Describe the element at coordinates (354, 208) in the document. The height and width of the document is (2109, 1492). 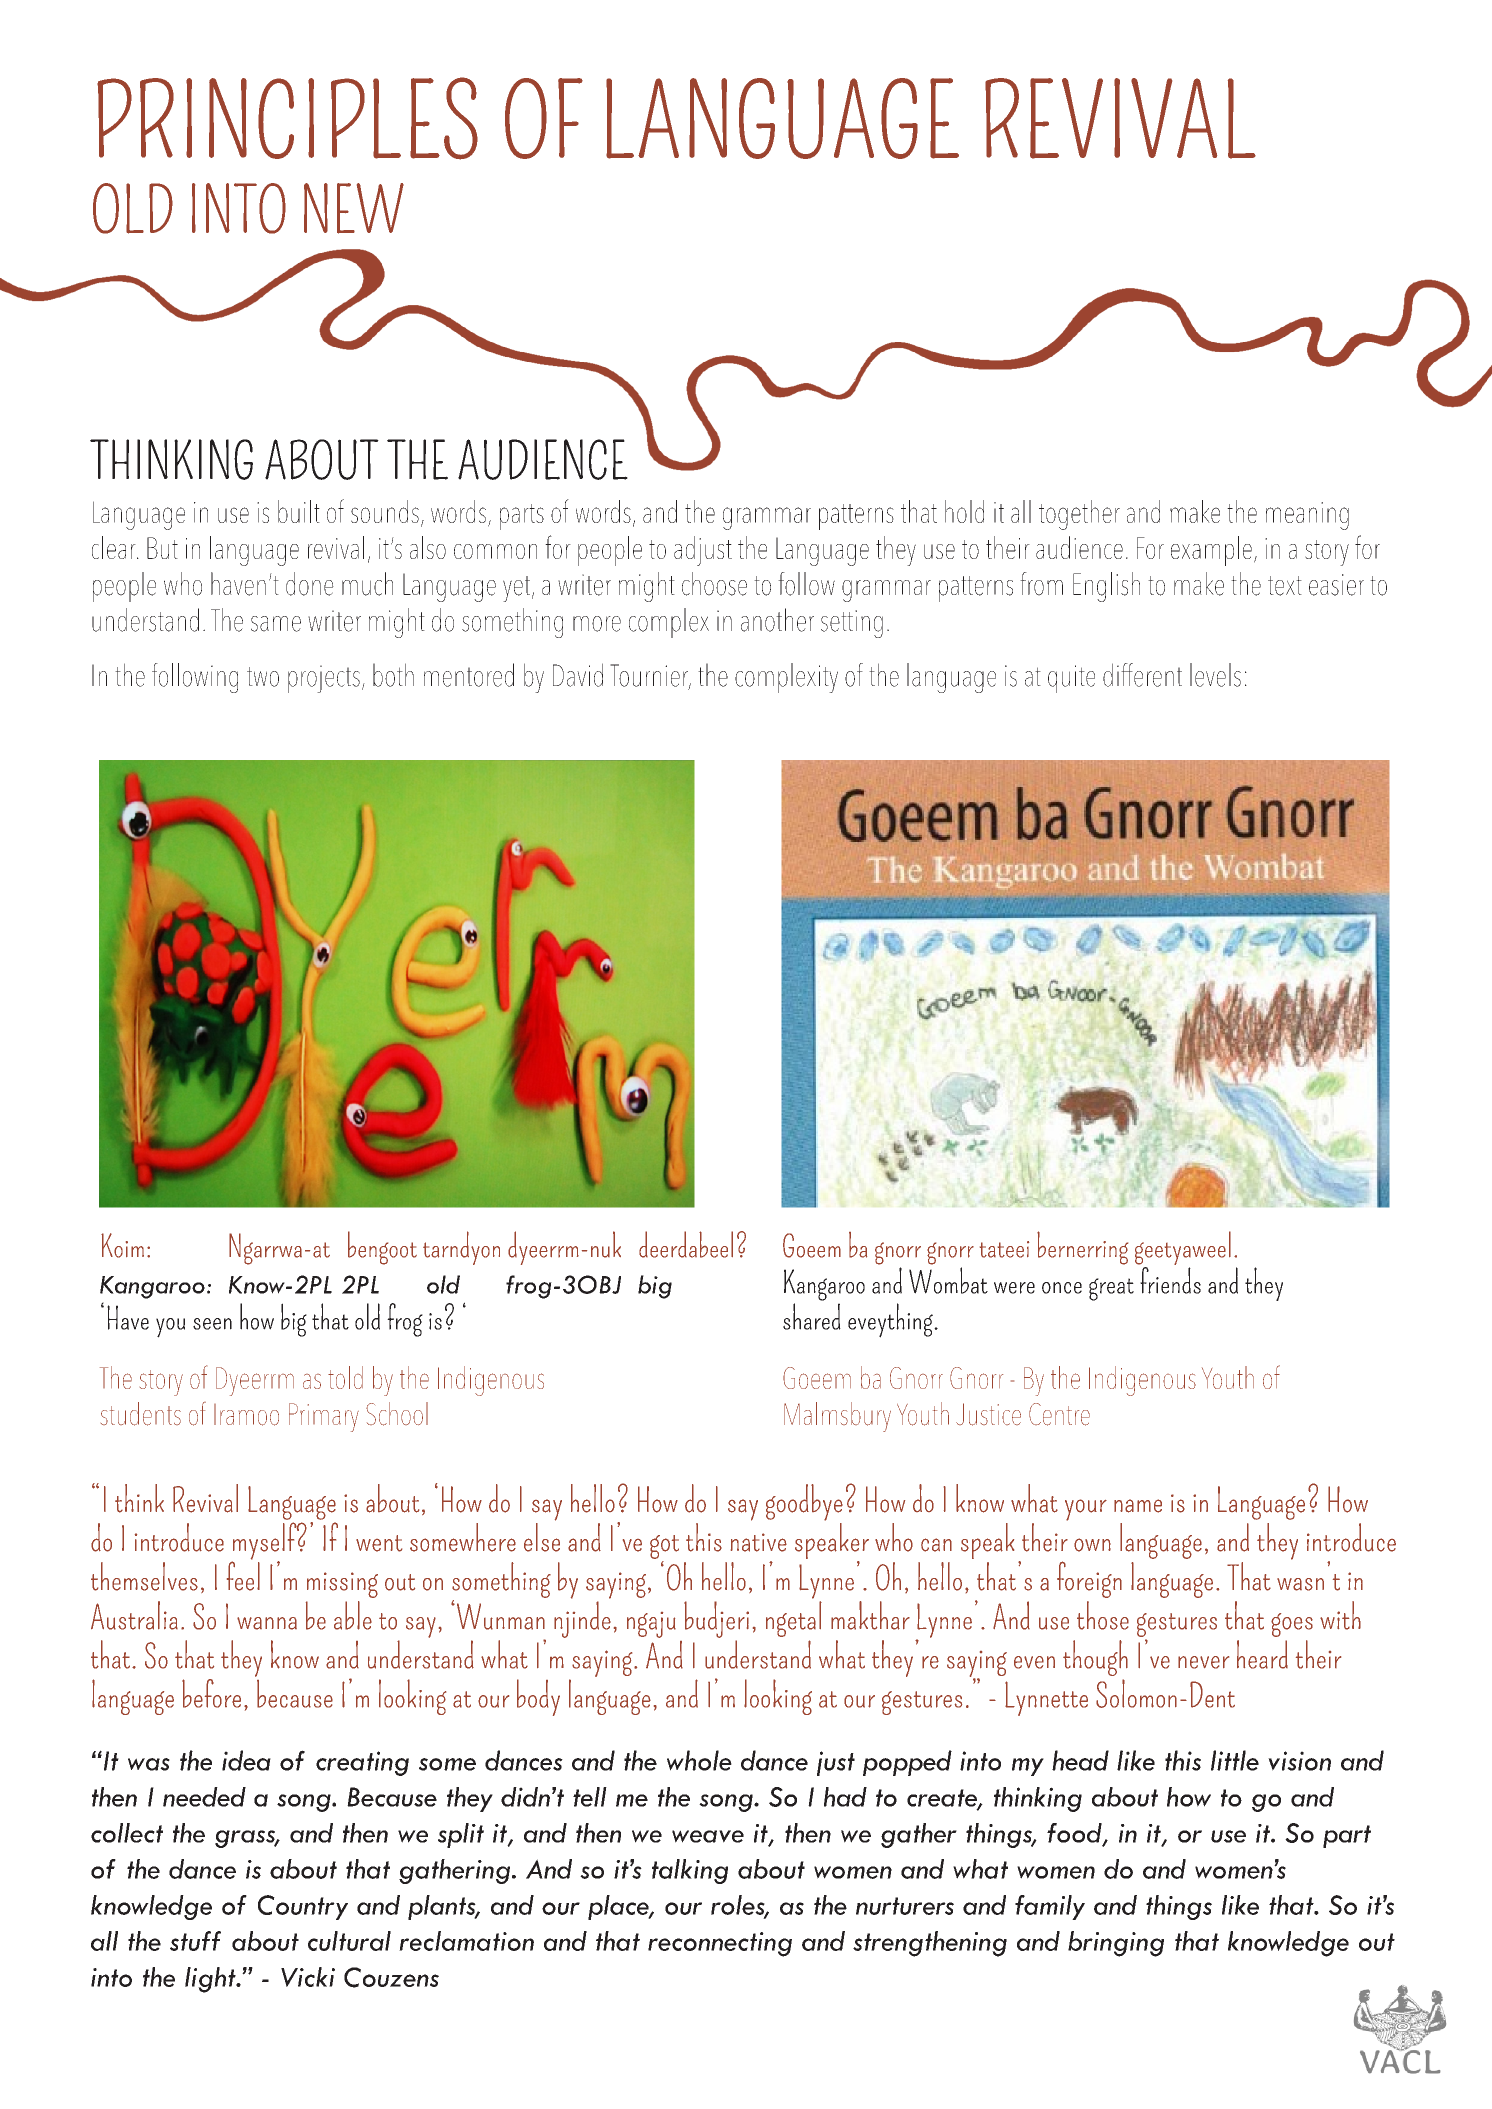
I see `NEW` at that location.
